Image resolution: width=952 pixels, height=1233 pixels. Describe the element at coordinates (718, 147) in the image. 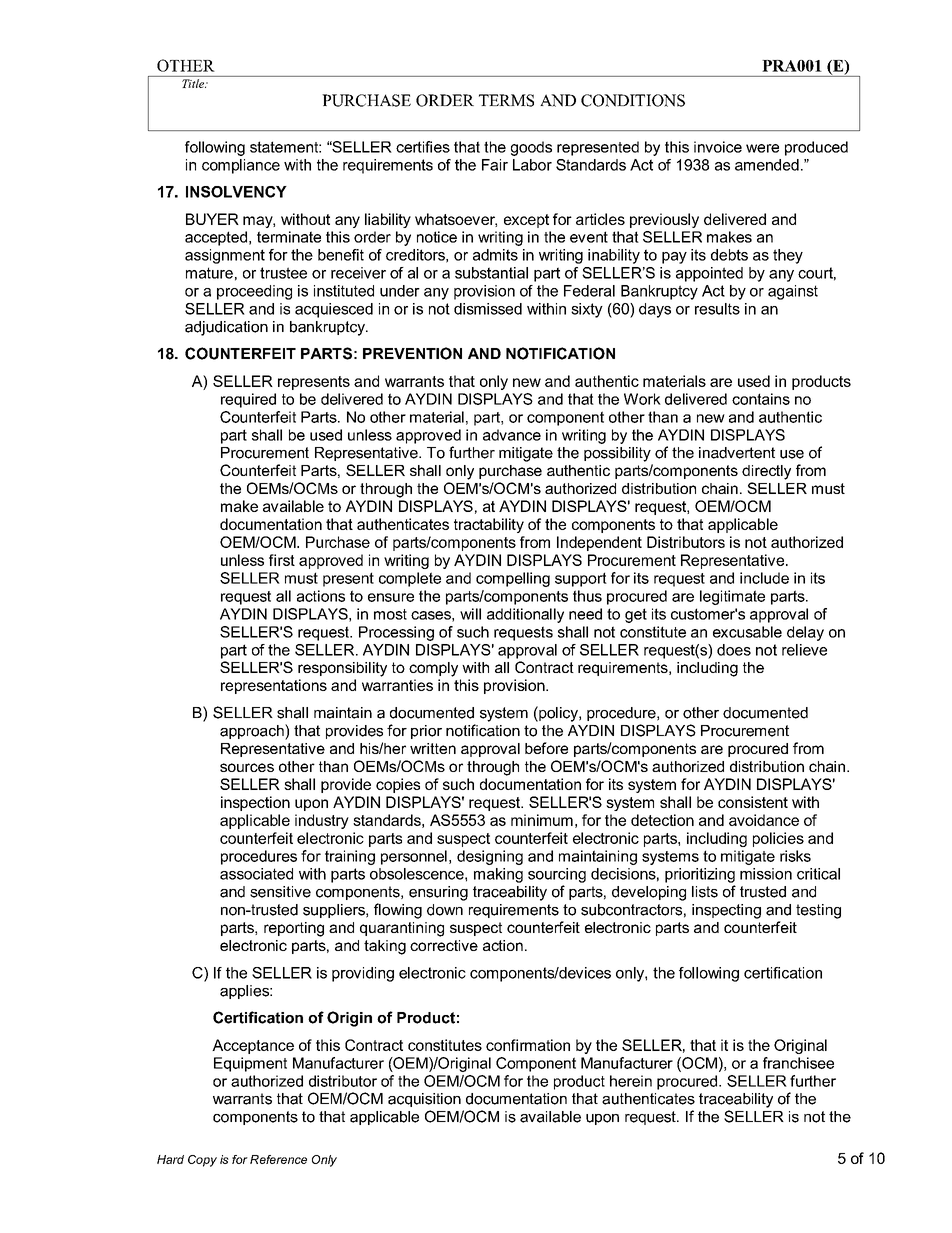

I see `invoice` at that location.
